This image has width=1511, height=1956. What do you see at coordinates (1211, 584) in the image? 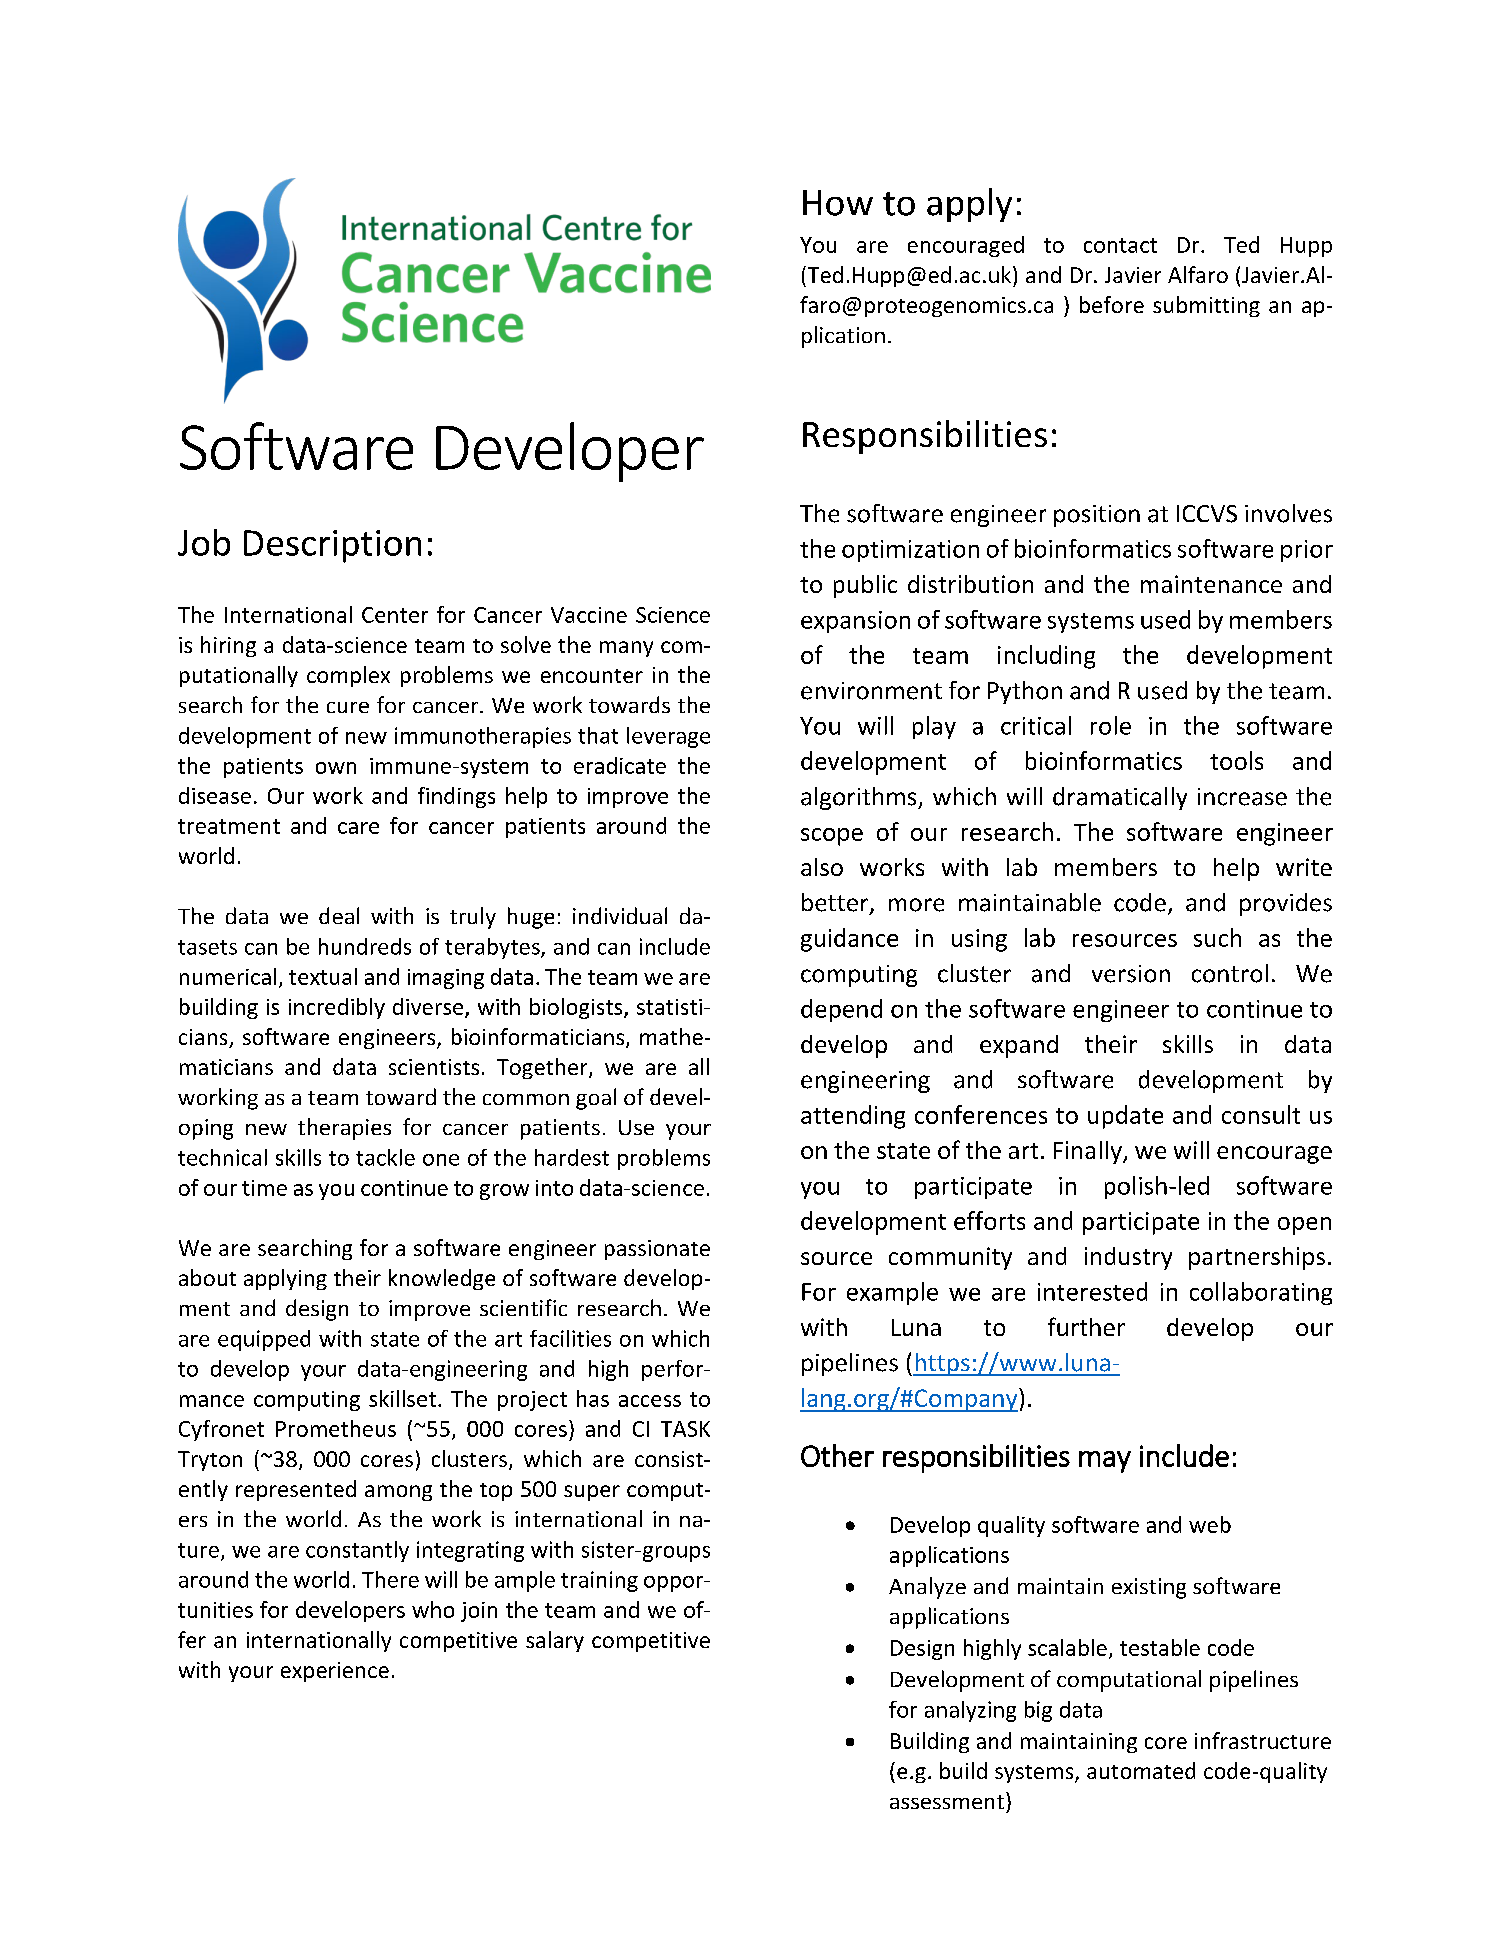
I see `maintenance` at bounding box center [1211, 584].
